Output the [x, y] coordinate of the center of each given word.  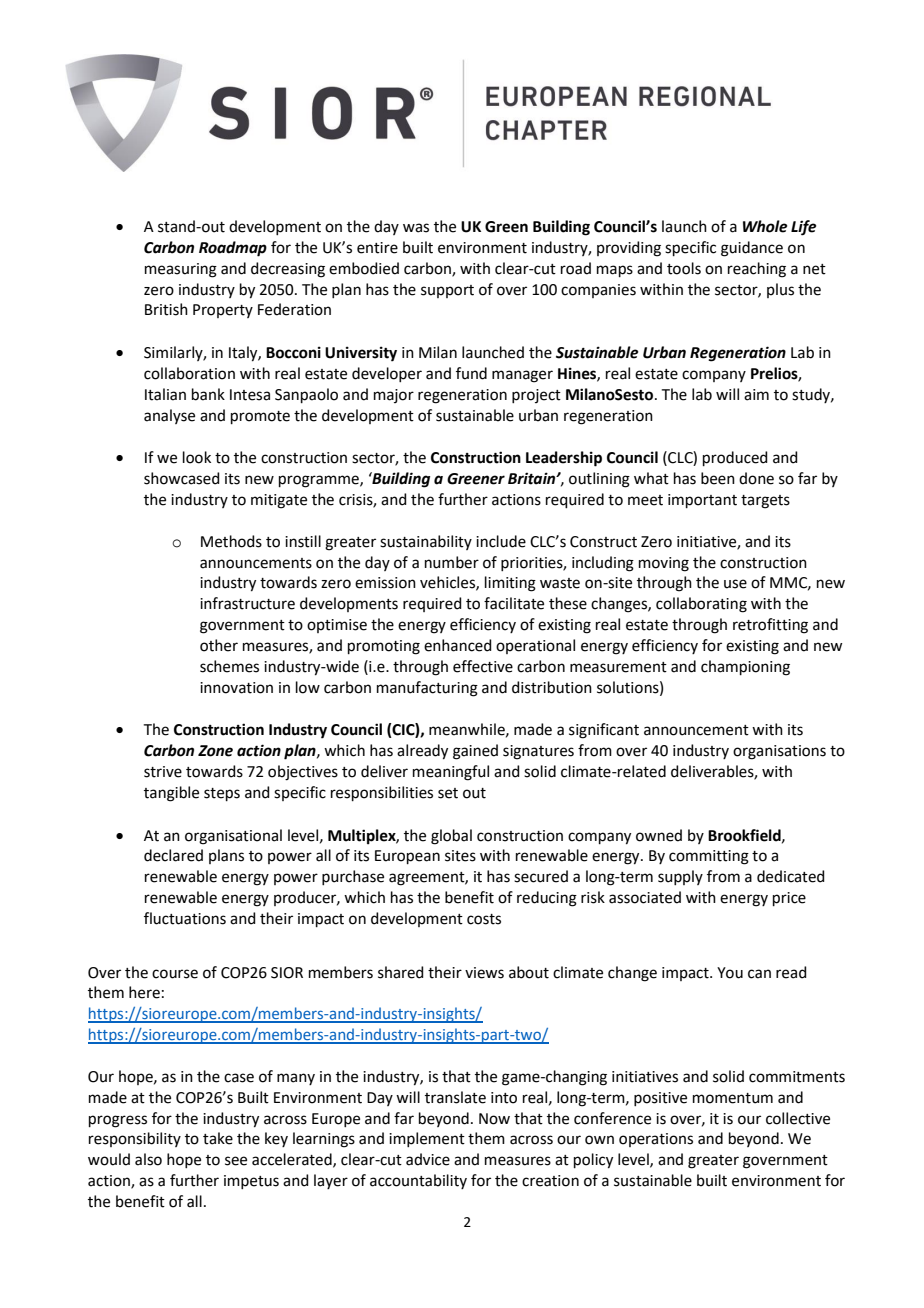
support [447, 291]
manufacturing [427, 689]
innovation [236, 688]
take [218, 1138]
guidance [752, 249]
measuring [181, 270]
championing [745, 668]
